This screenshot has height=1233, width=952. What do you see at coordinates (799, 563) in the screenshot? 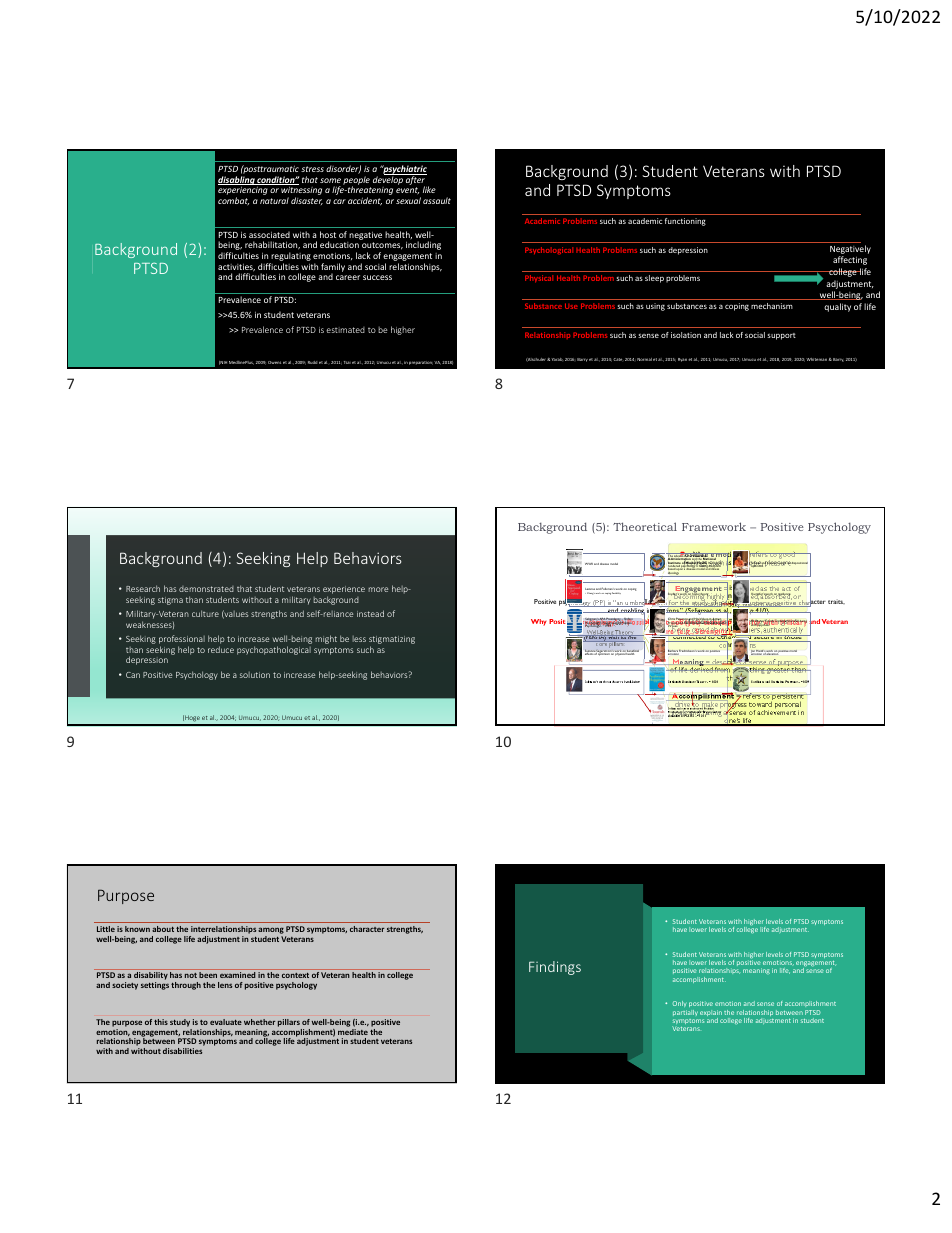
I see `dispositional` at bounding box center [799, 563].
